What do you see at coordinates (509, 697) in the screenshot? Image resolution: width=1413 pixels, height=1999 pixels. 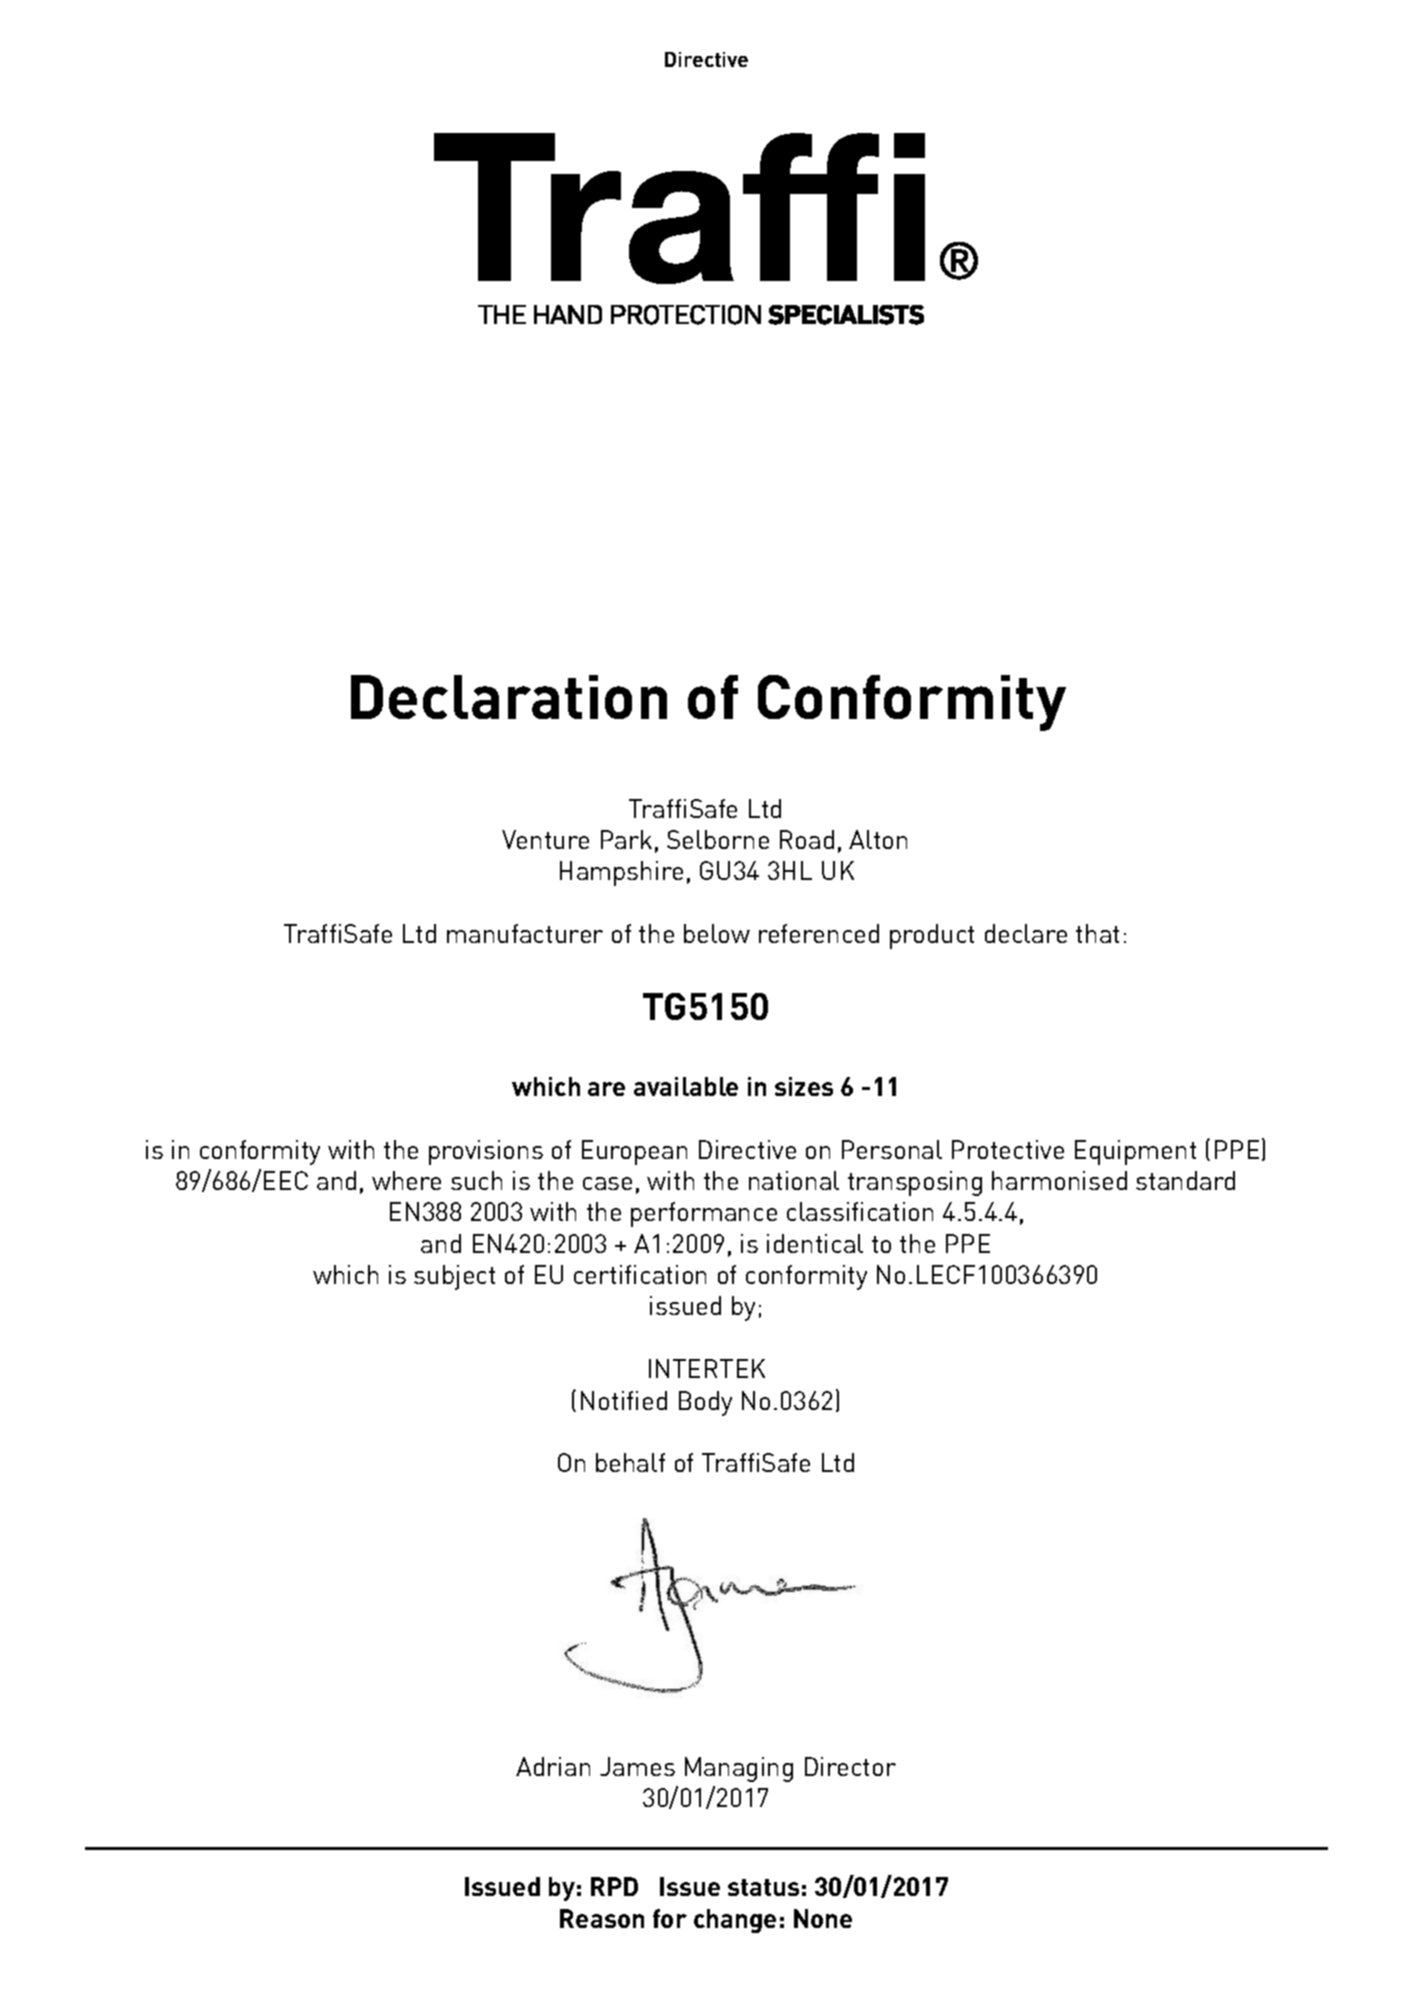 I see `Declaration` at bounding box center [509, 697].
